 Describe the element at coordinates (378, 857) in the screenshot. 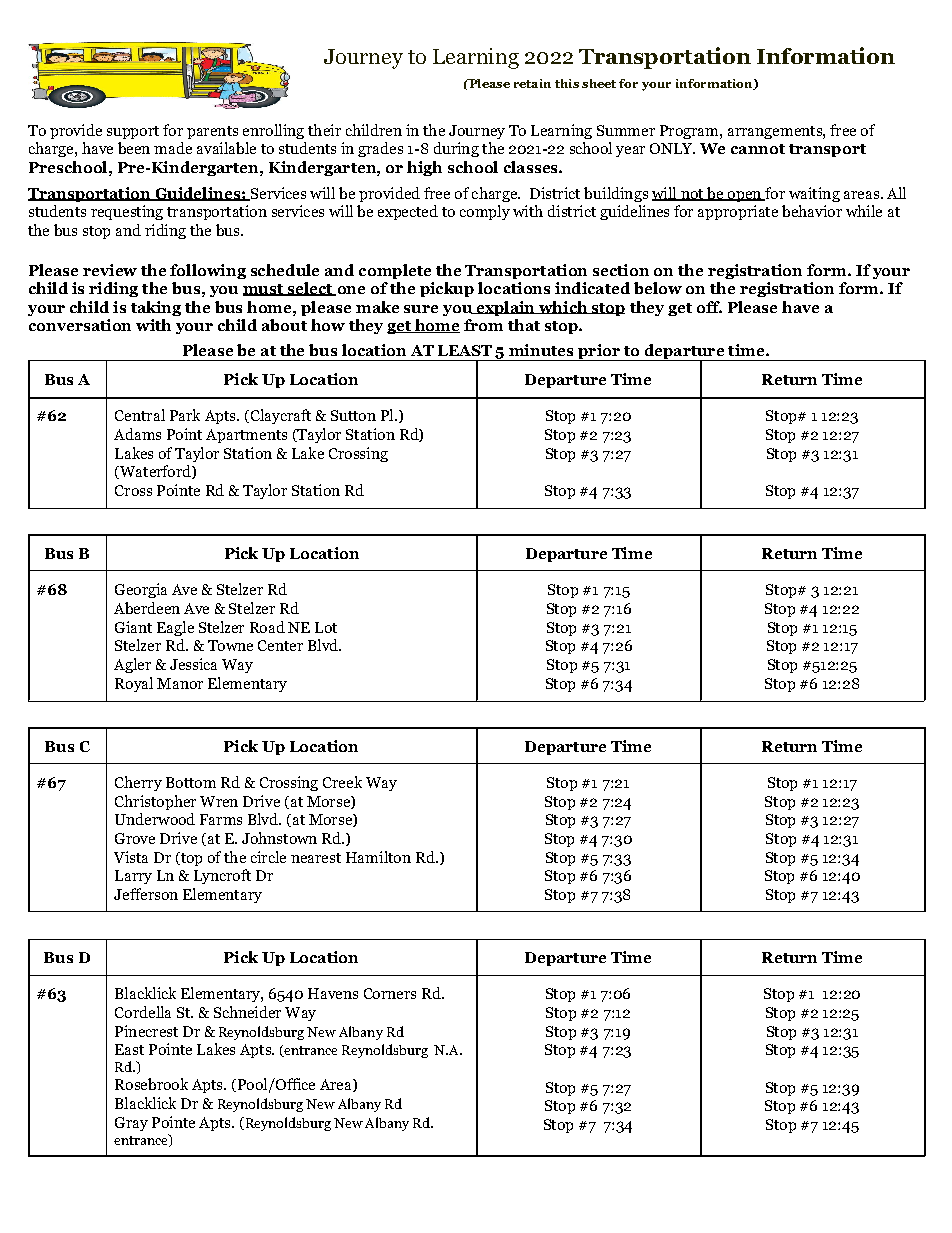

I see `Hamilton` at that location.
